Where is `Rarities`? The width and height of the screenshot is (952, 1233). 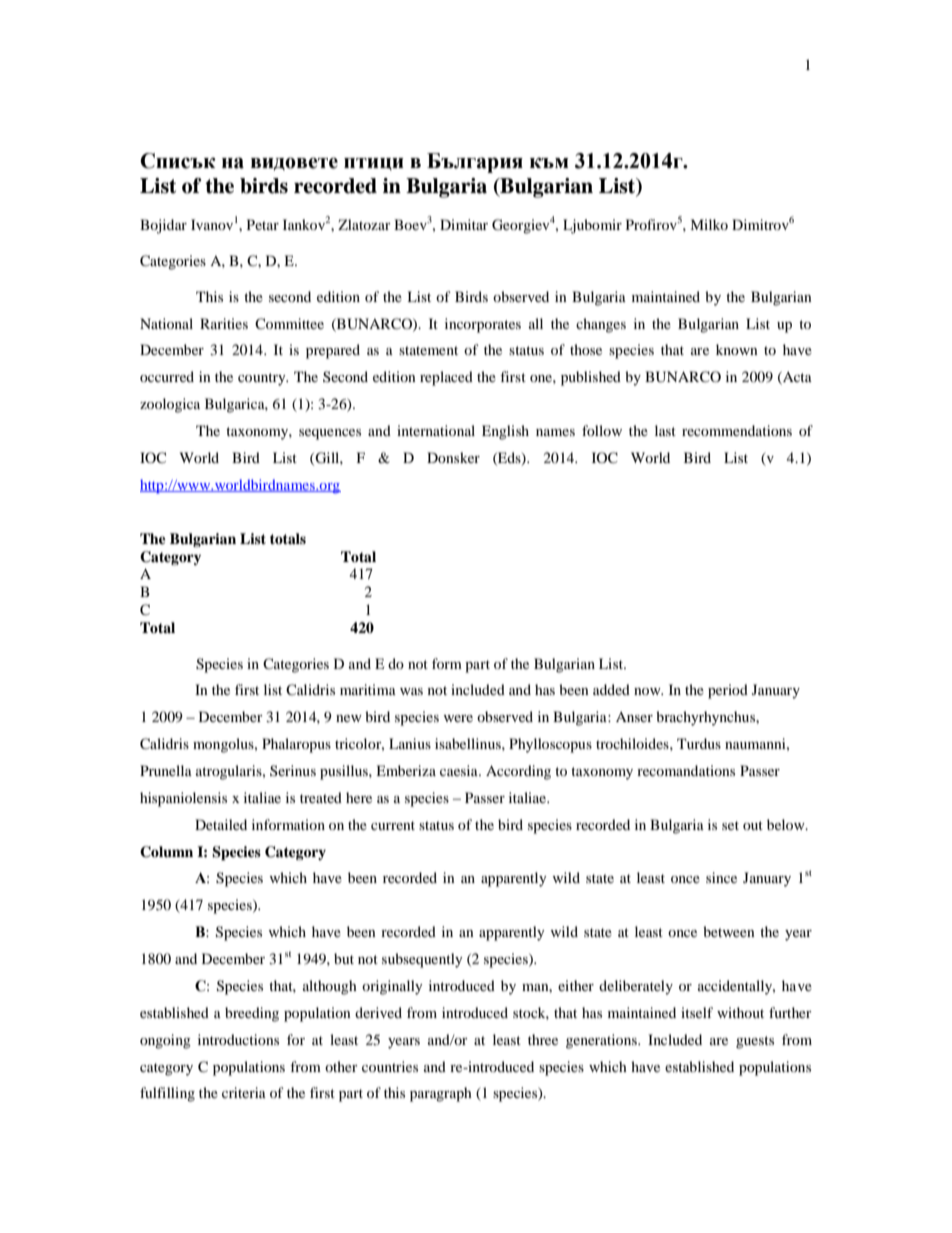
Rarities is located at coordinates (224, 323).
